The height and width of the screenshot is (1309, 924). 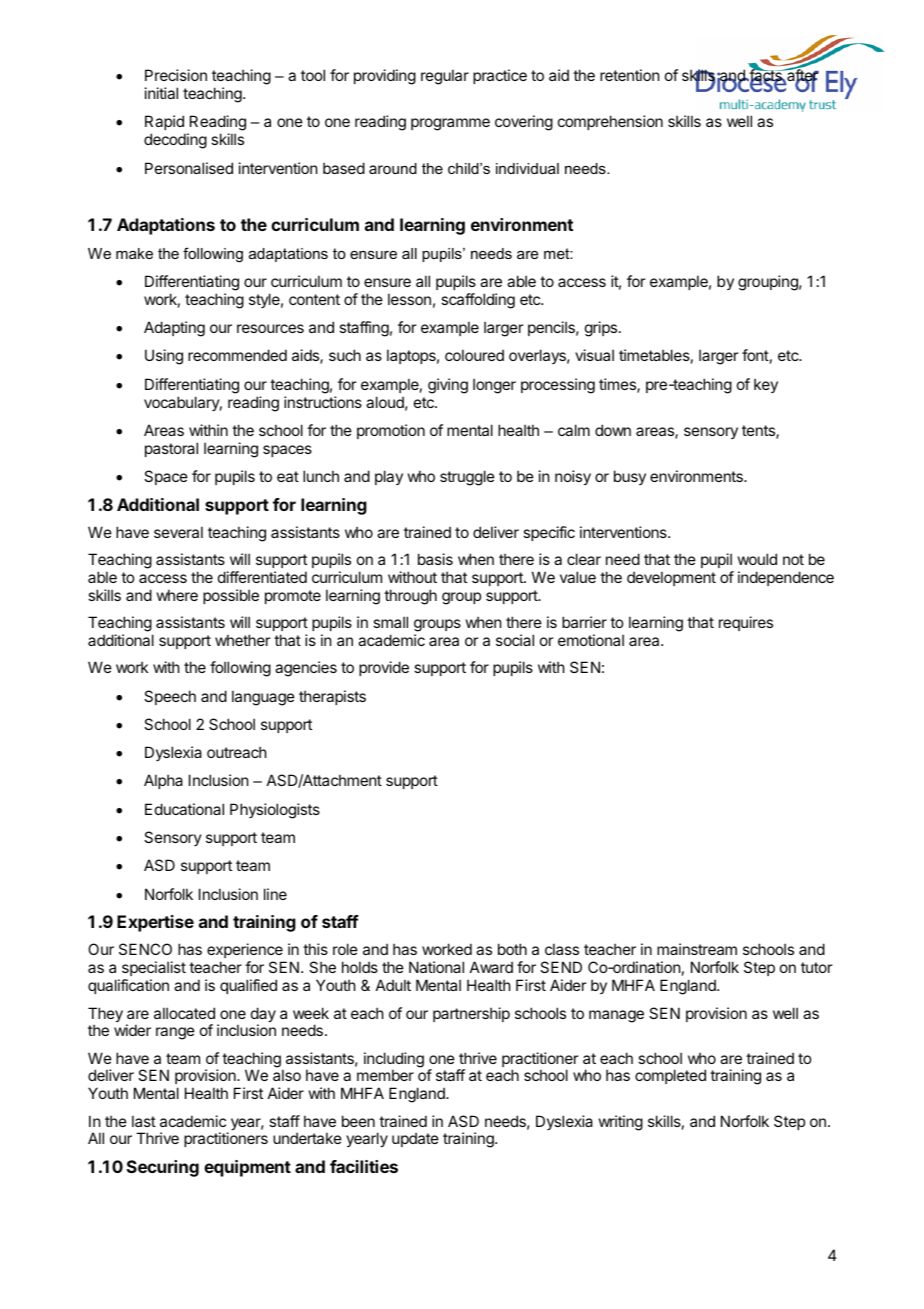 What do you see at coordinates (467, 478) in the screenshot?
I see `struggle` at bounding box center [467, 478].
